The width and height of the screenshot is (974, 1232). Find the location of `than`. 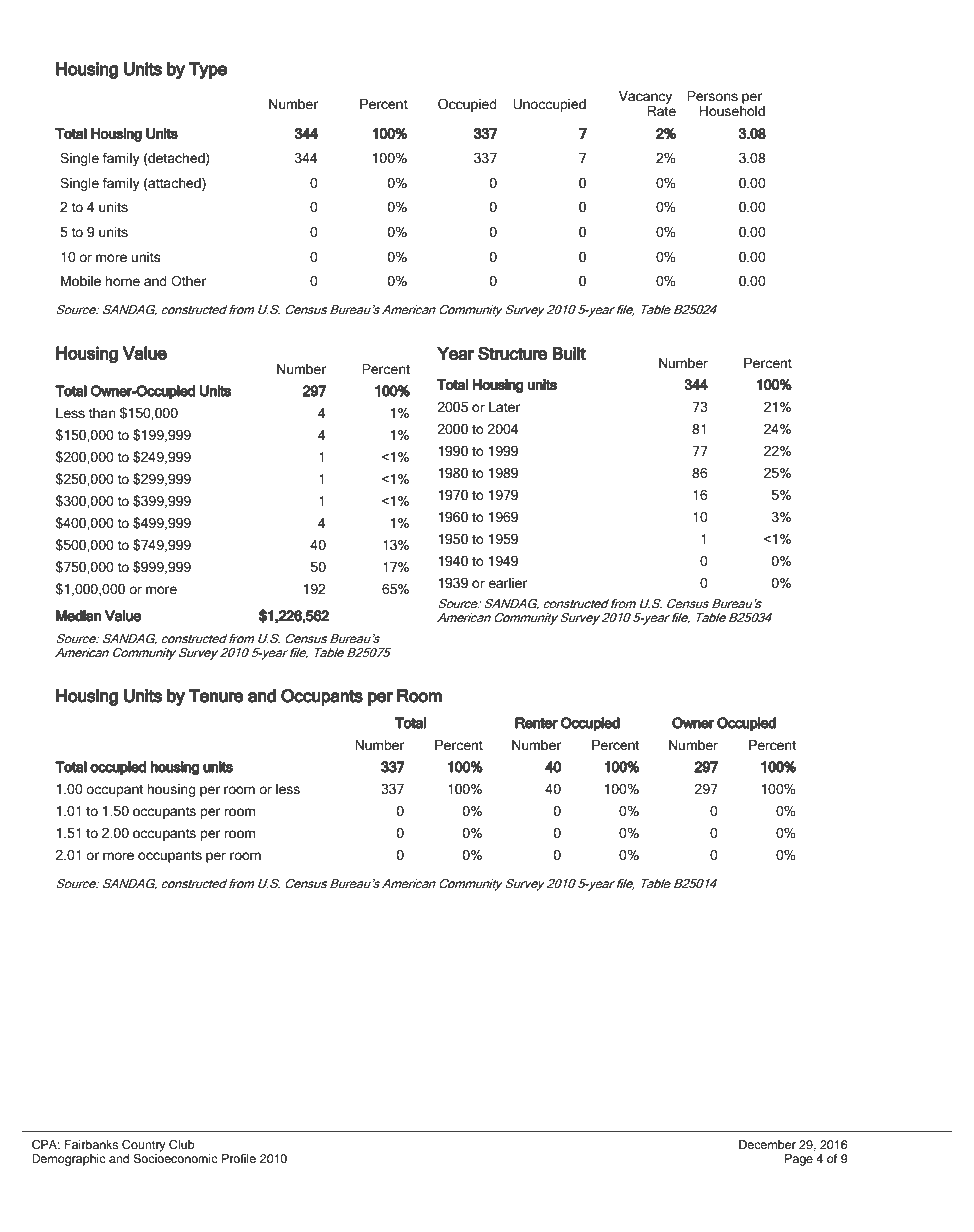

than is located at coordinates (102, 413).
